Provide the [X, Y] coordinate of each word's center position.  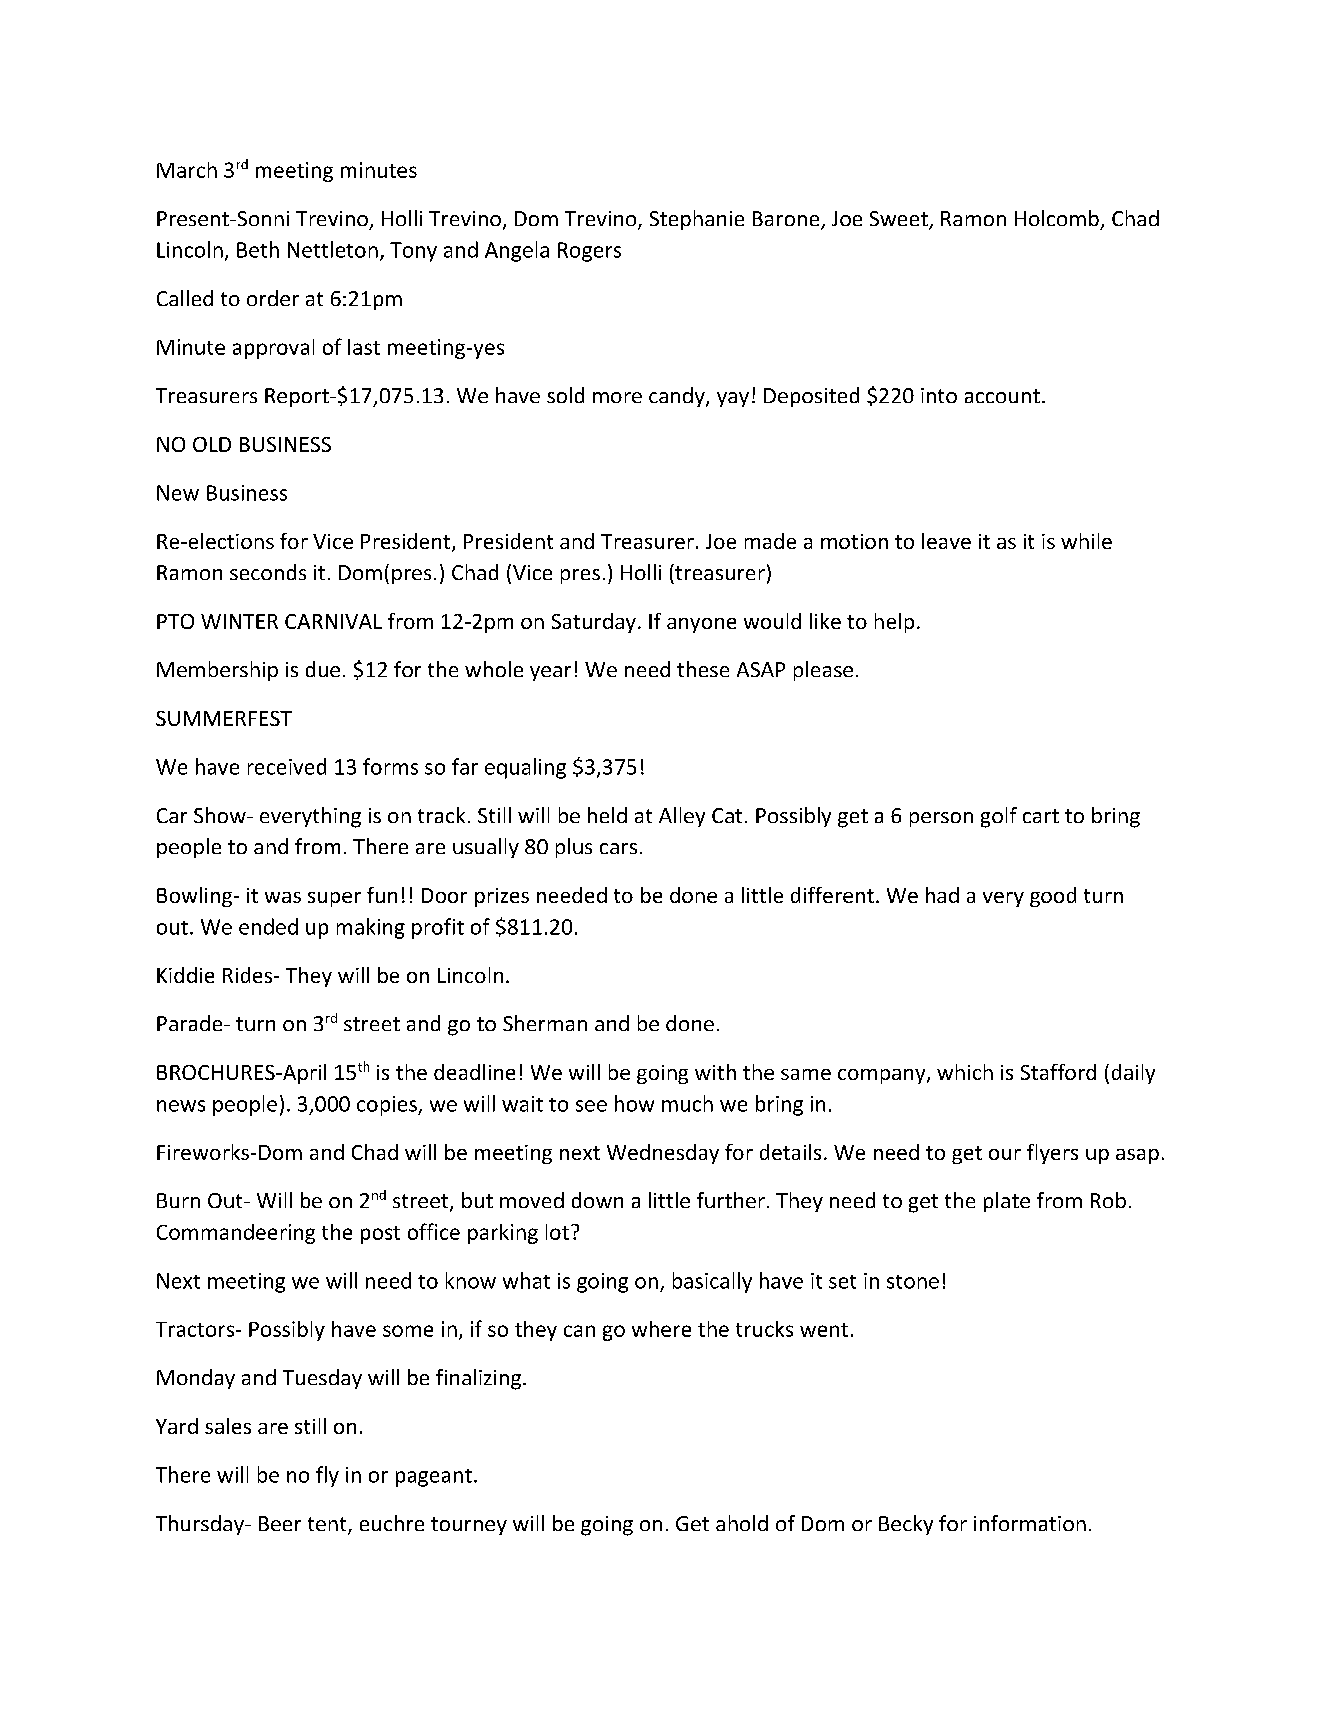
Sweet [900, 220]
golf [999, 817]
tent [328, 1525]
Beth [258, 249]
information [1030, 1523]
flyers [1052, 1154]
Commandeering [236, 1234]
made [770, 541]
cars [618, 848]
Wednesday [663, 1154]
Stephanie [697, 220]
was [283, 897]
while [1086, 541]
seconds [268, 572]
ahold [742, 1523]
